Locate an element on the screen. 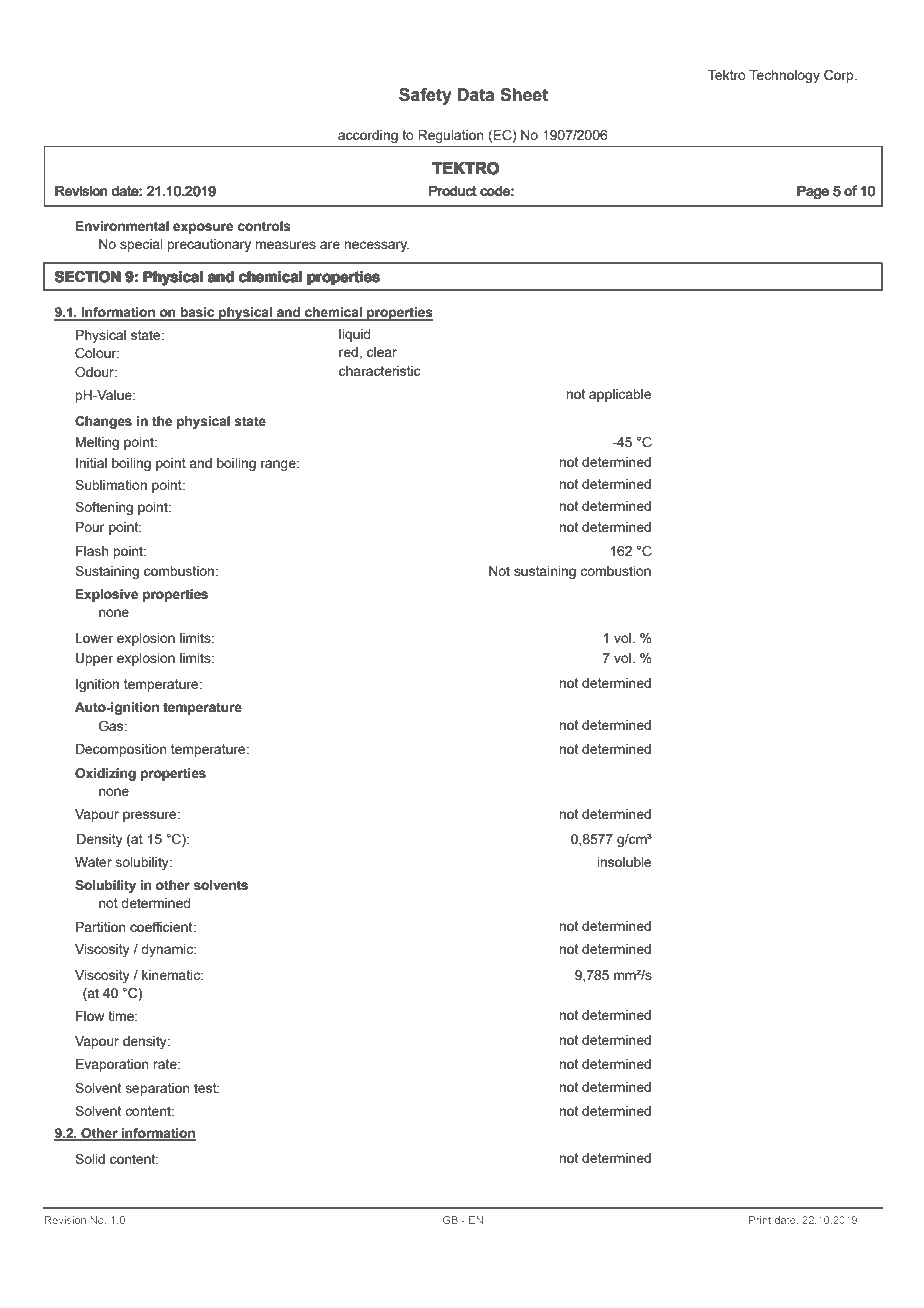  exposure is located at coordinates (203, 228).
